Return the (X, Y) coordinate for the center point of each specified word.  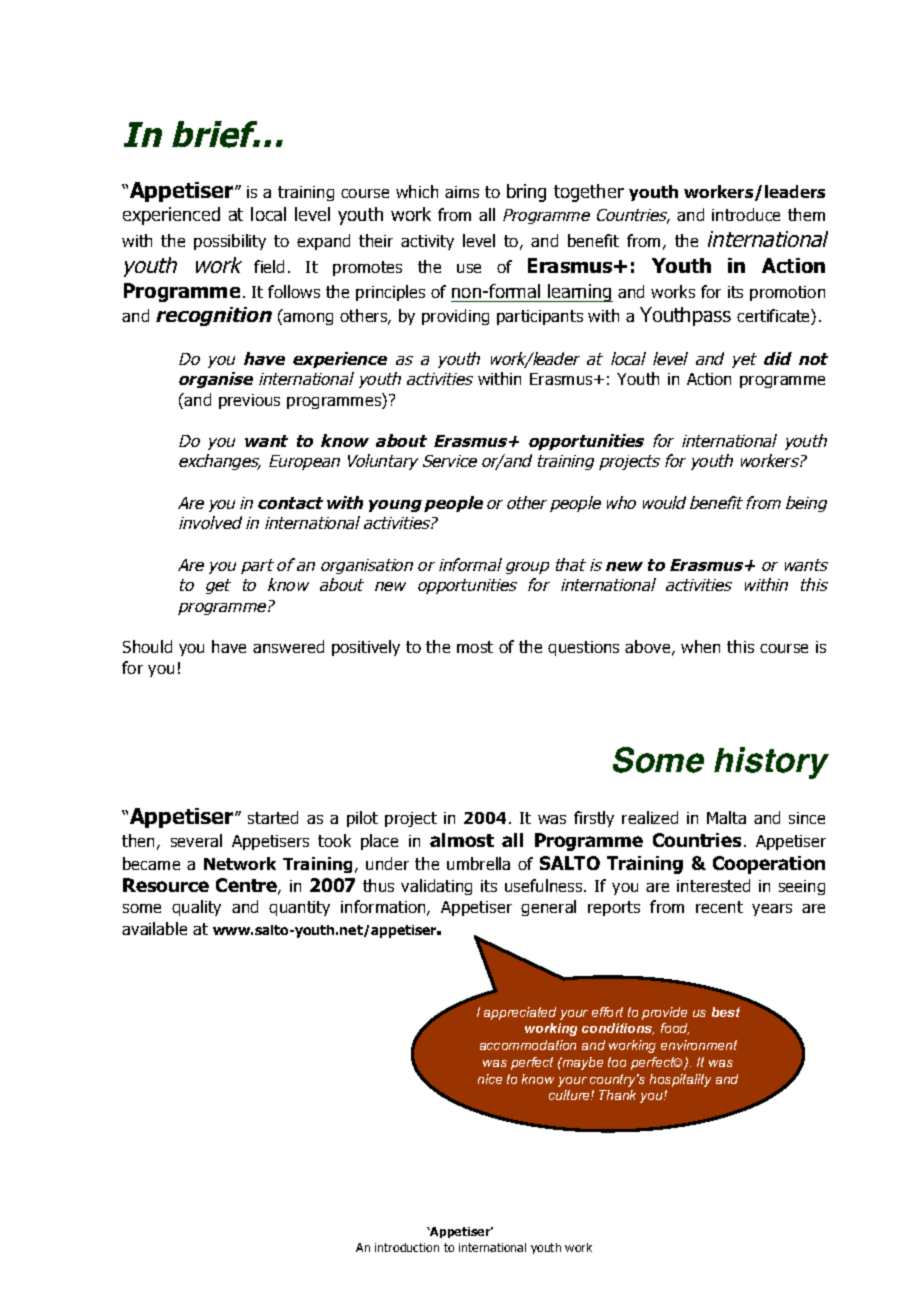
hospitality (680, 1080)
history (771, 763)
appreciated (520, 1013)
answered (288, 646)
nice (490, 1079)
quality (196, 908)
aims (462, 192)
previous (249, 401)
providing (455, 317)
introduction (407, 1247)
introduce (746, 214)
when (700, 646)
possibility (230, 242)
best (726, 1012)
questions (583, 648)
